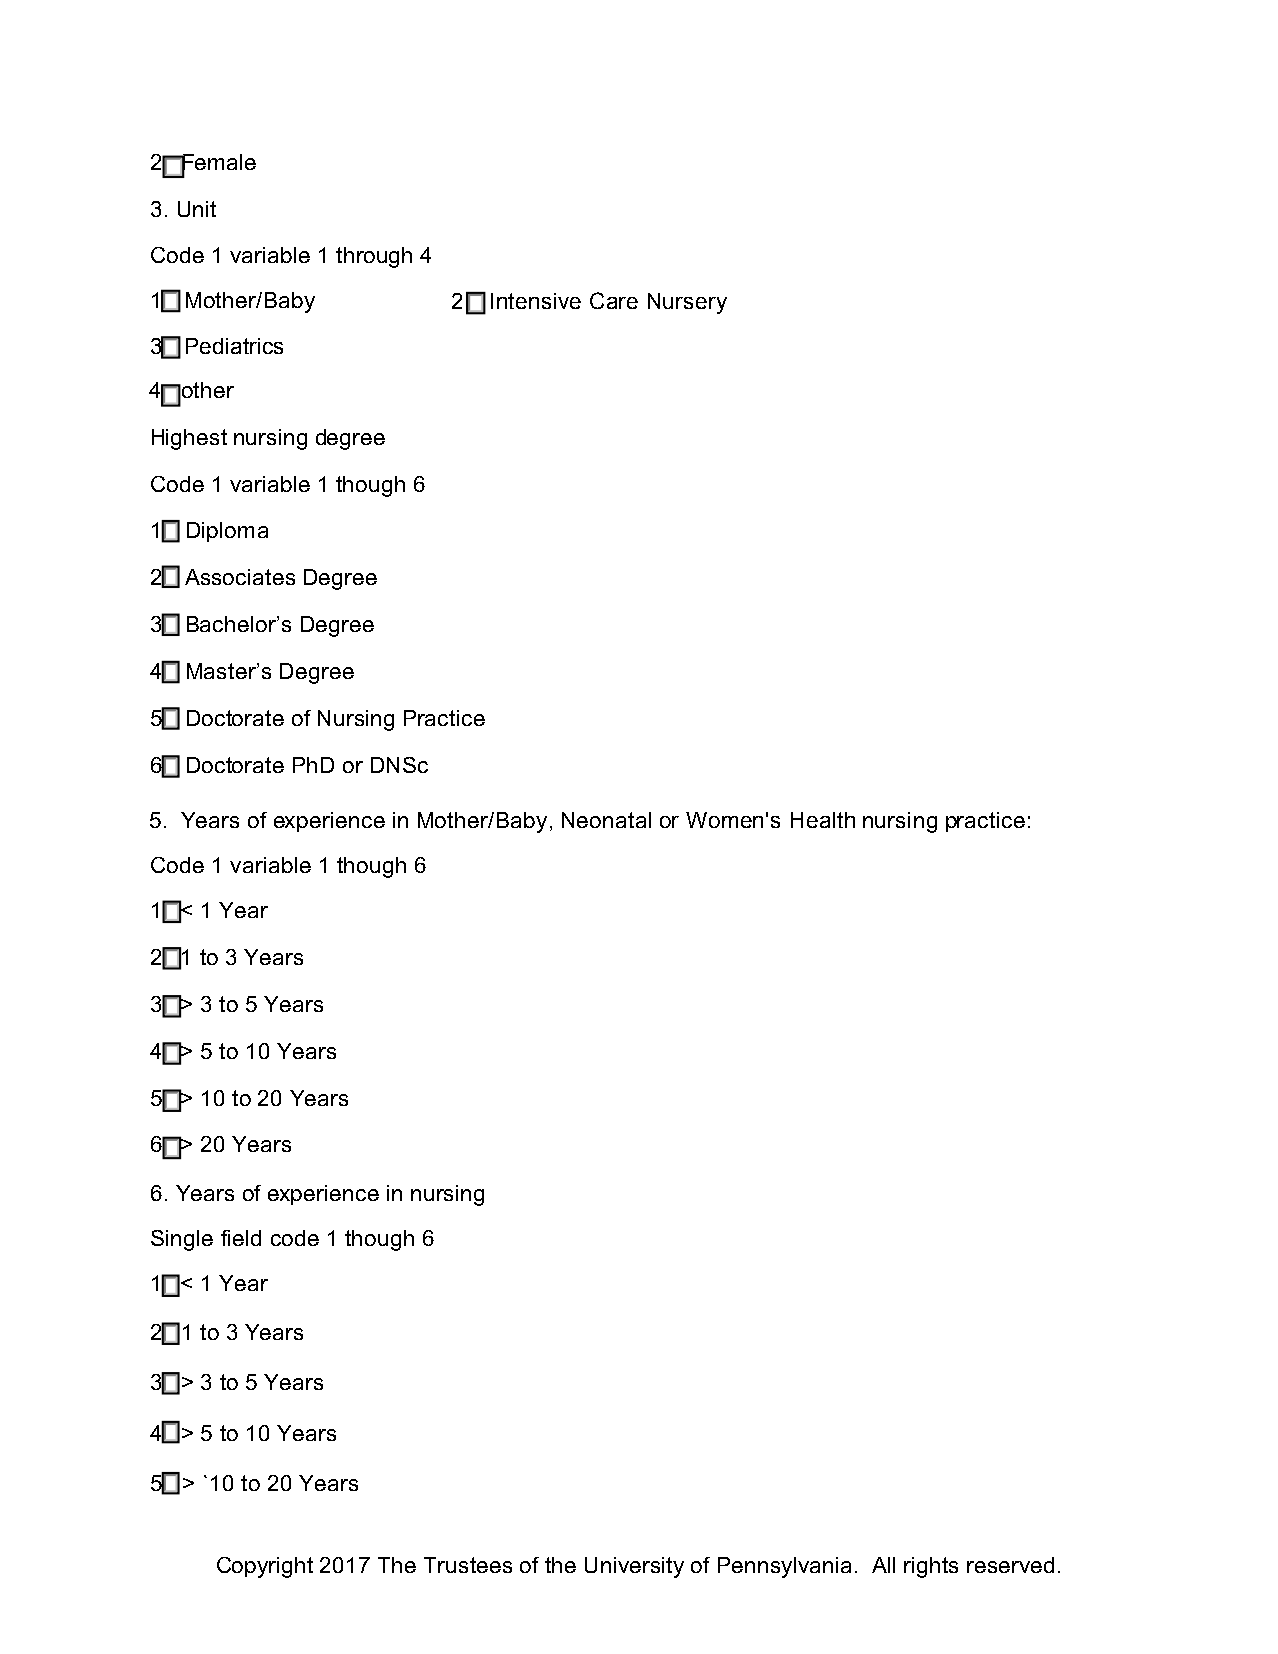 Image resolution: width=1278 pixels, height=1654 pixels. I want to click on through, so click(374, 257).
